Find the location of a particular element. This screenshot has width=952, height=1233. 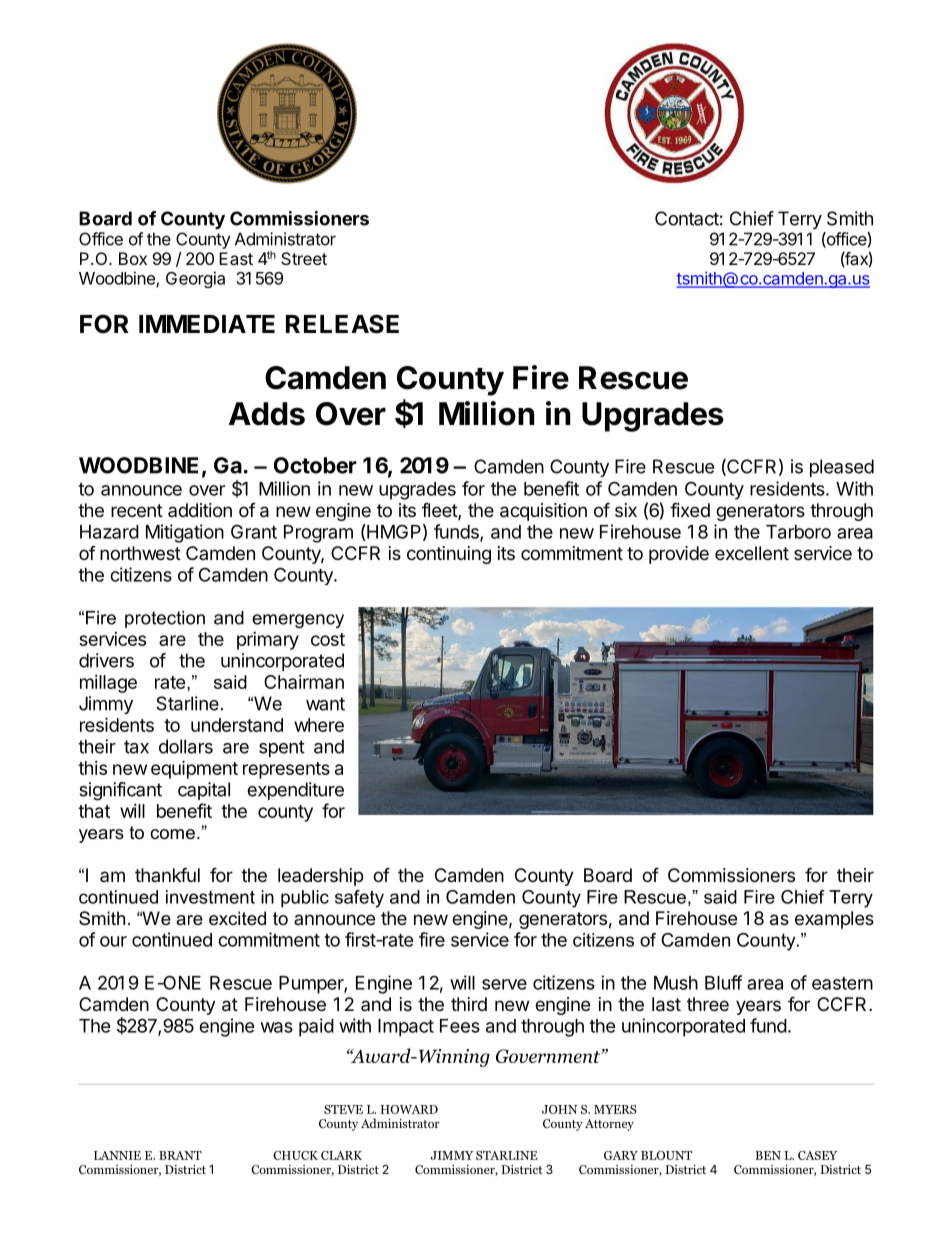

pleased is located at coordinates (842, 468).
